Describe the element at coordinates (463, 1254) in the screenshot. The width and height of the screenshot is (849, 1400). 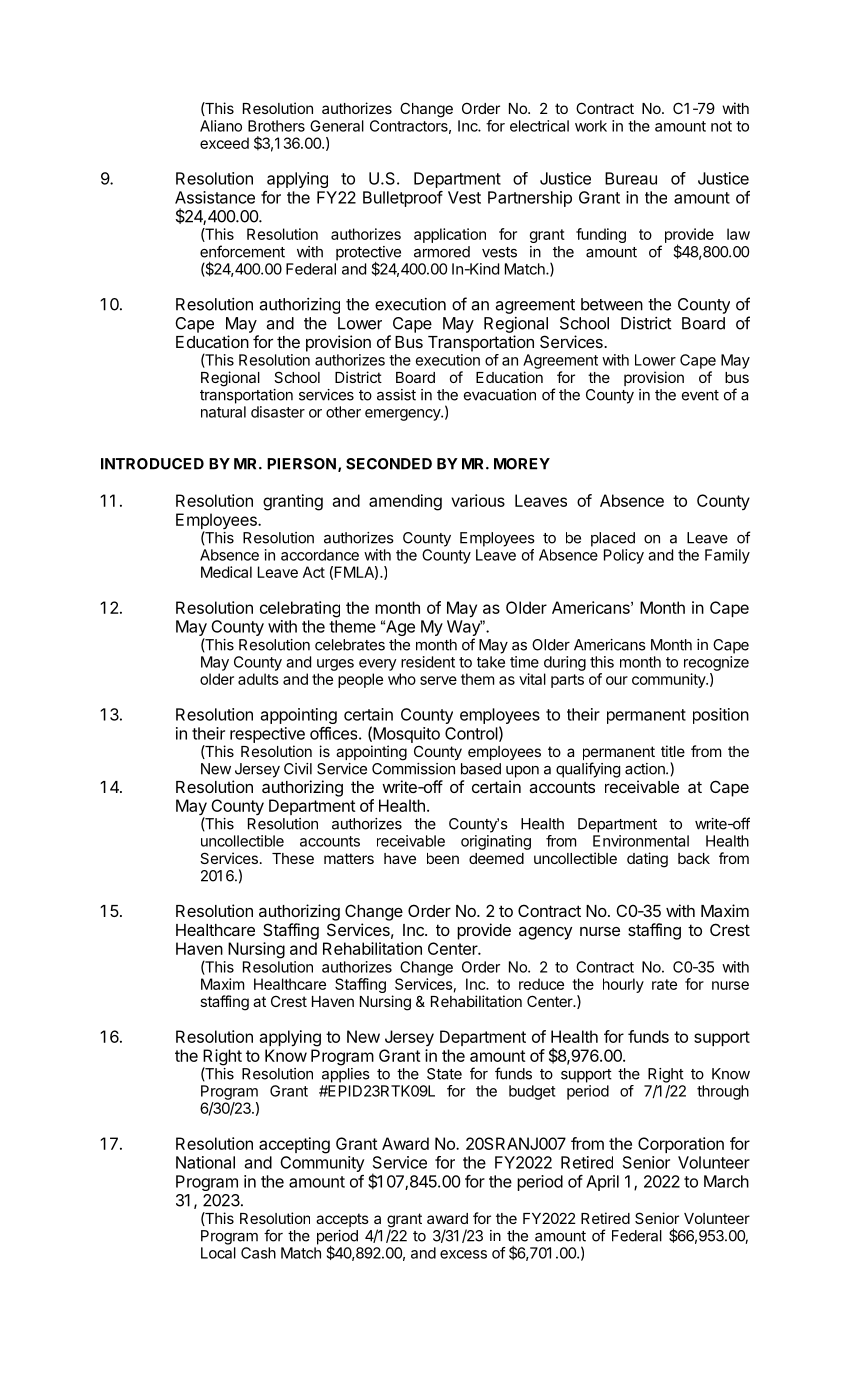
I see `excess` at that location.
